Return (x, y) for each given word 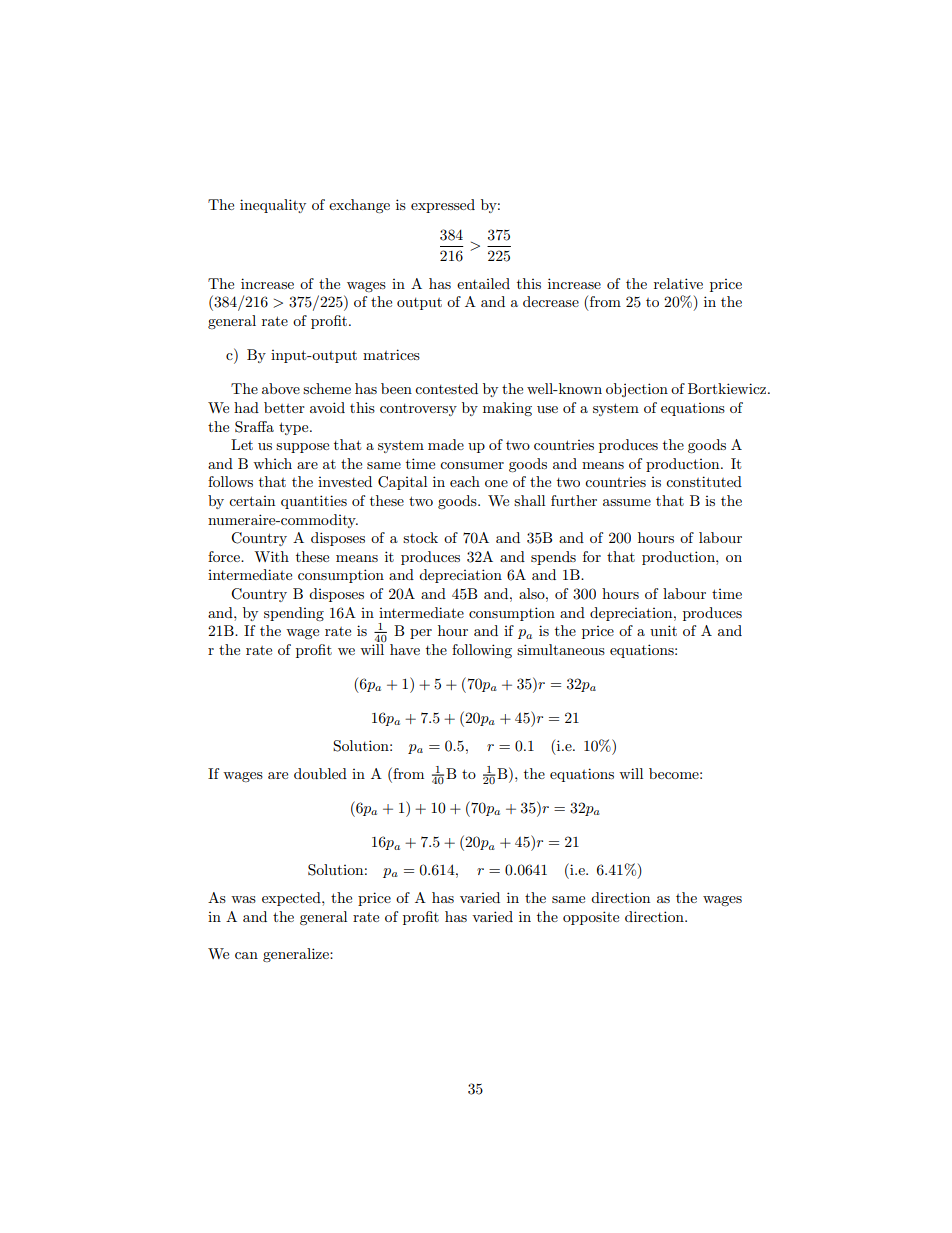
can (246, 955)
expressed (443, 206)
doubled (320, 773)
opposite (591, 918)
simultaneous (561, 649)
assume (627, 502)
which (272, 463)
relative (678, 283)
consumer (472, 465)
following (482, 651)
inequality (273, 206)
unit (663, 630)
